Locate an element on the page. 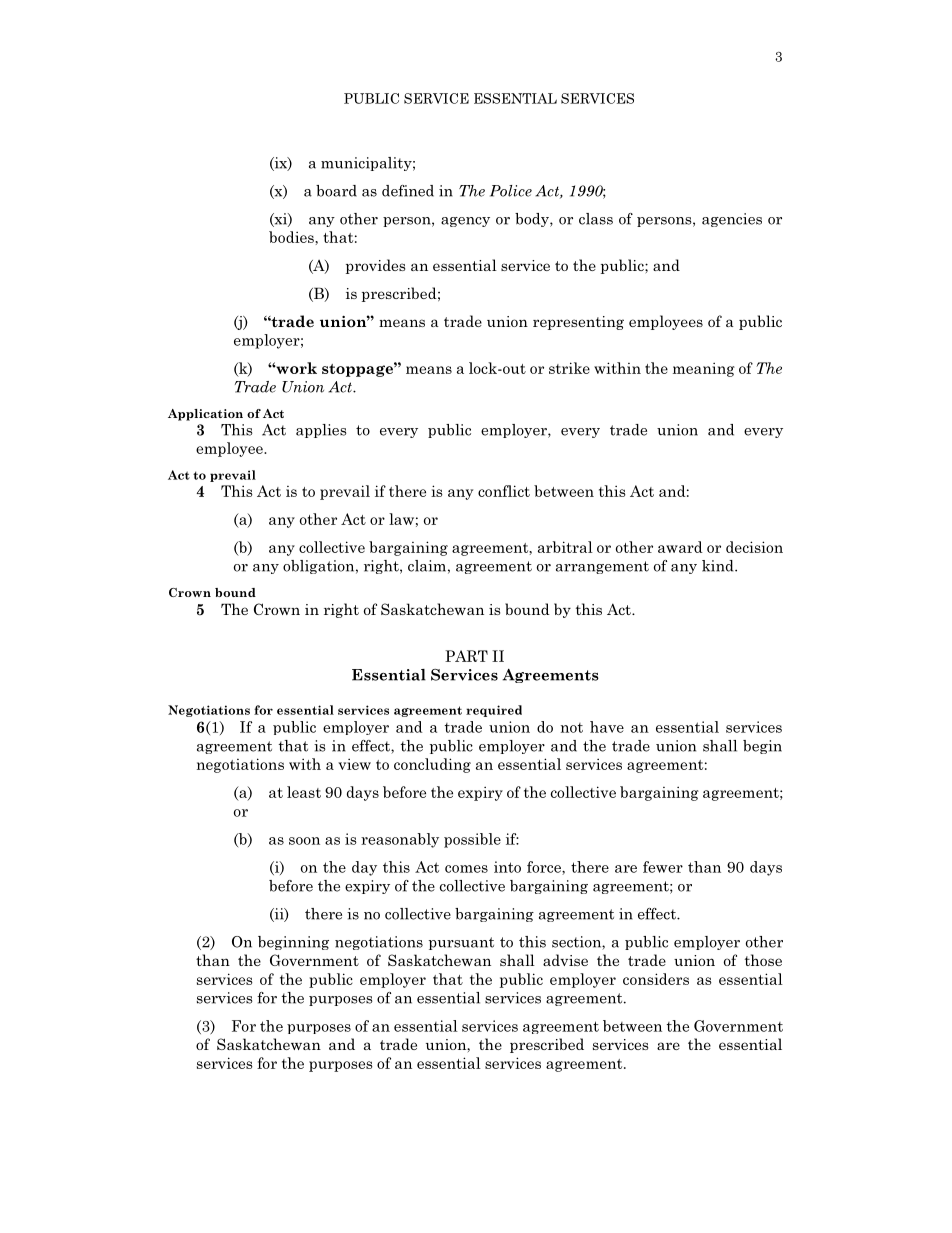  agencies is located at coordinates (732, 220).
